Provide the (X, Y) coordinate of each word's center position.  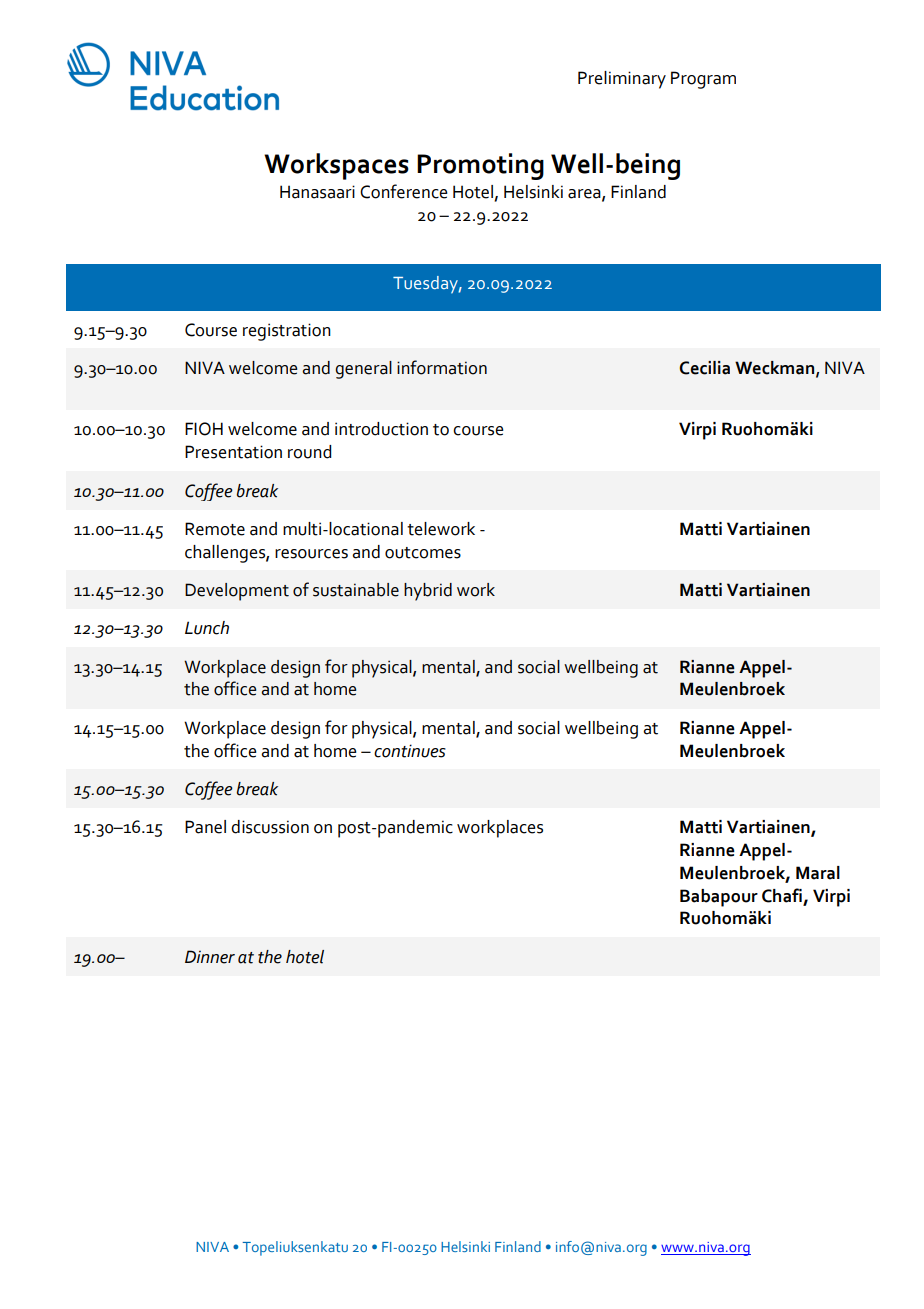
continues (410, 751)
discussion (270, 827)
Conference (404, 191)
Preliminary (622, 80)
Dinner (210, 957)
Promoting (480, 166)
